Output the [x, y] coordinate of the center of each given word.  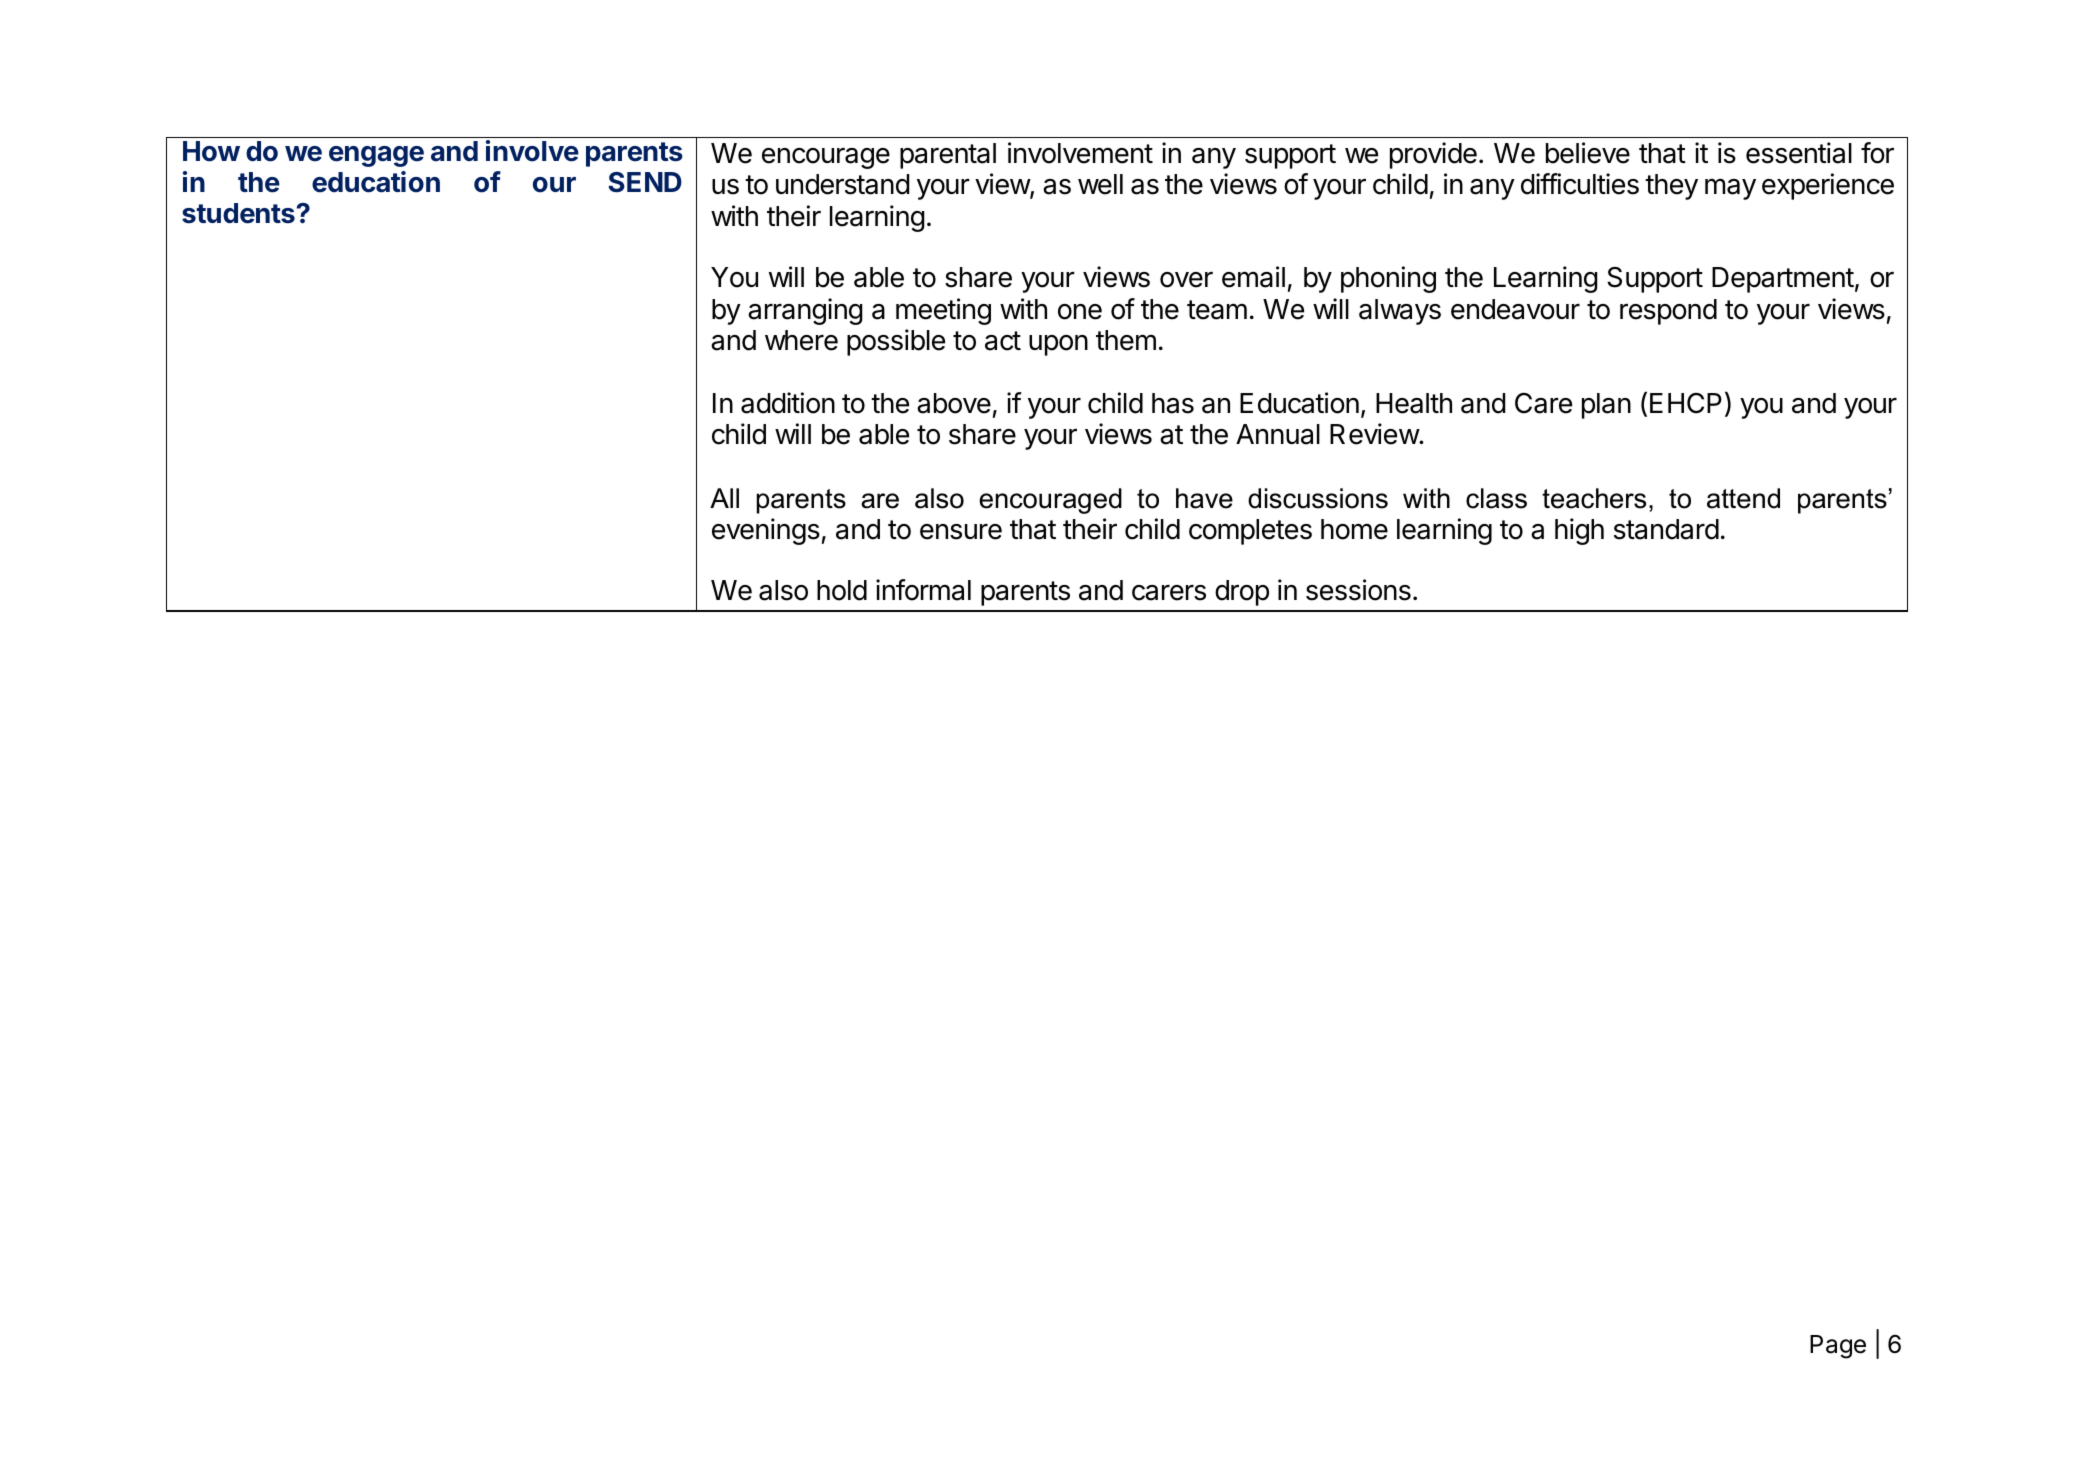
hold [842, 590]
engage [376, 156]
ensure [961, 532]
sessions [1358, 590]
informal [923, 590]
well [1100, 184]
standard [1666, 529]
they [1671, 187]
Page [1838, 1347]
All [724, 498]
